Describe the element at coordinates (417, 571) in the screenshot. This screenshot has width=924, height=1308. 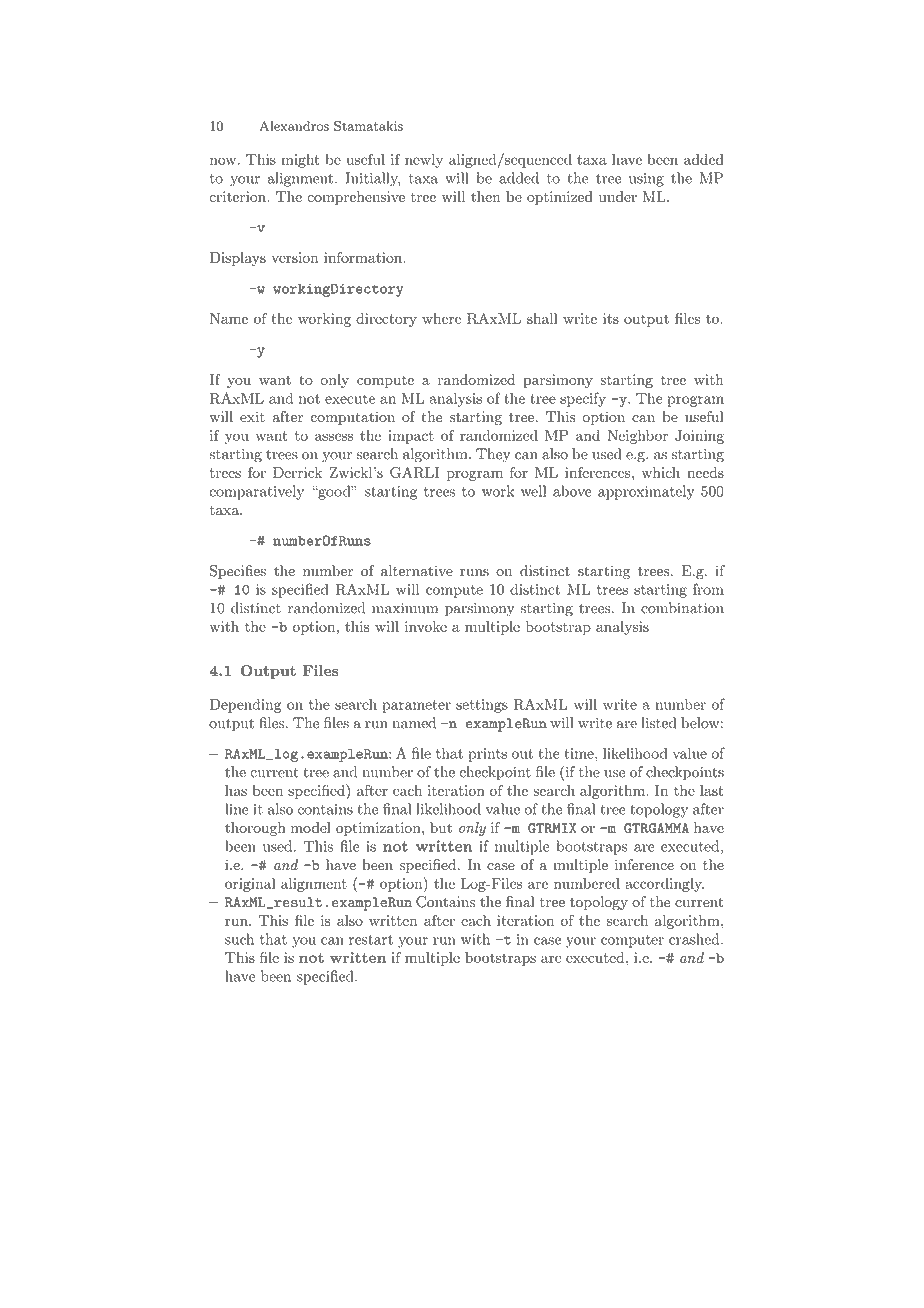
I see `alternative` at that location.
